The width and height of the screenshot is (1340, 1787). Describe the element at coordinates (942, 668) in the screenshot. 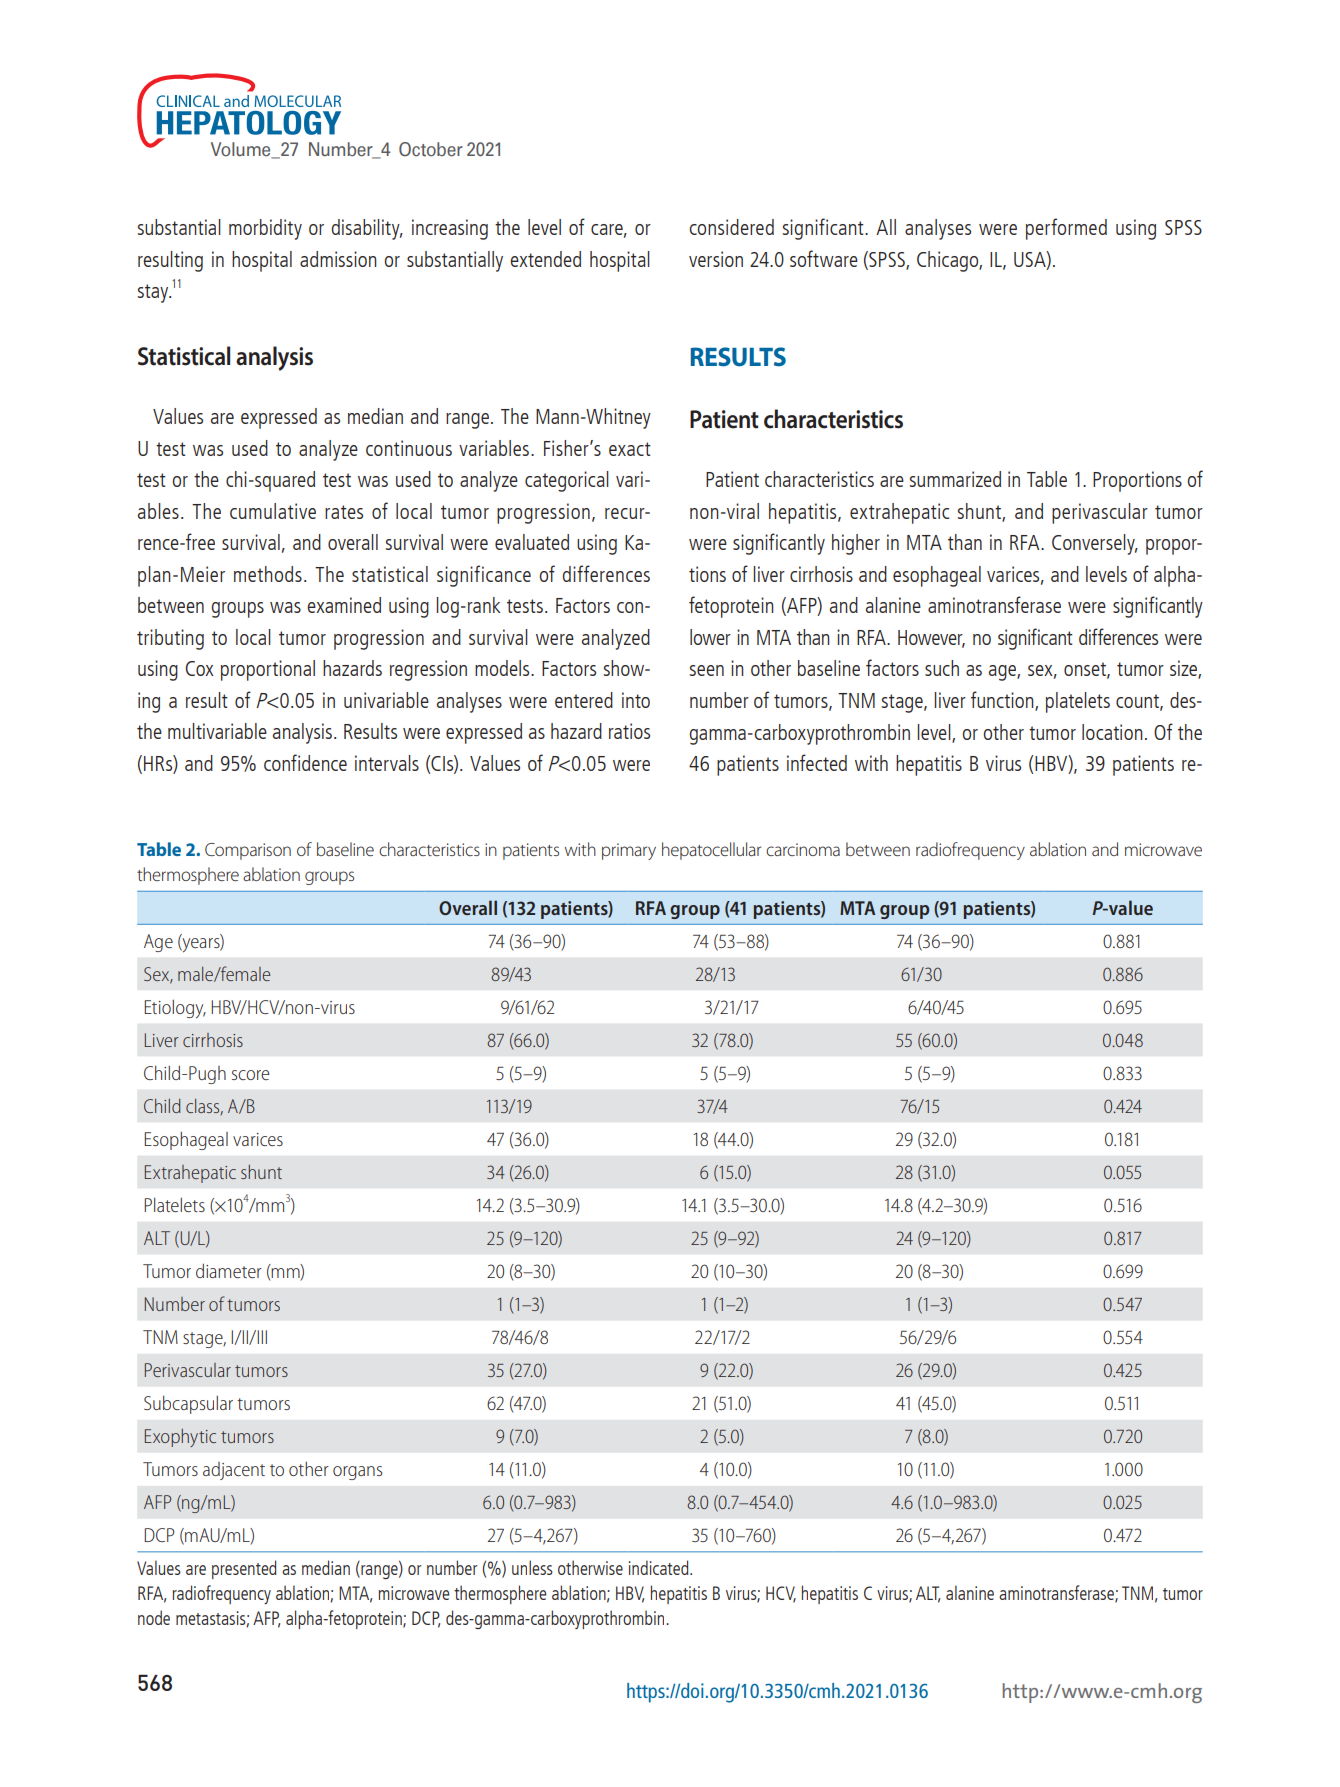

I see `such` at that location.
